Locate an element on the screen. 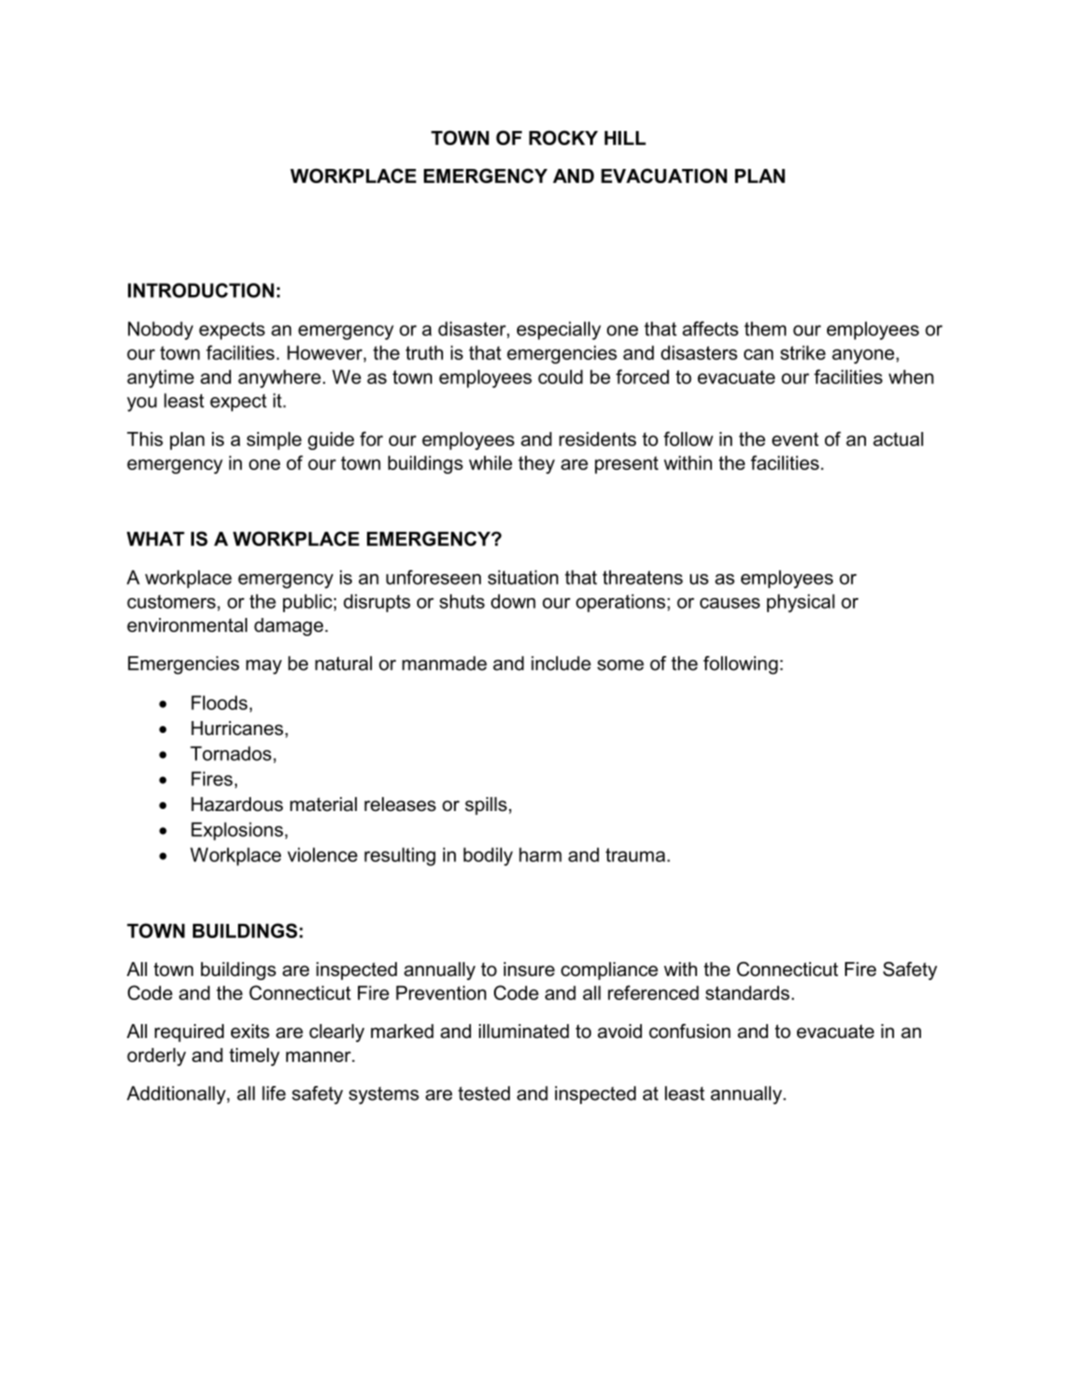 This screenshot has width=1077, height=1394. timely is located at coordinates (254, 1057).
